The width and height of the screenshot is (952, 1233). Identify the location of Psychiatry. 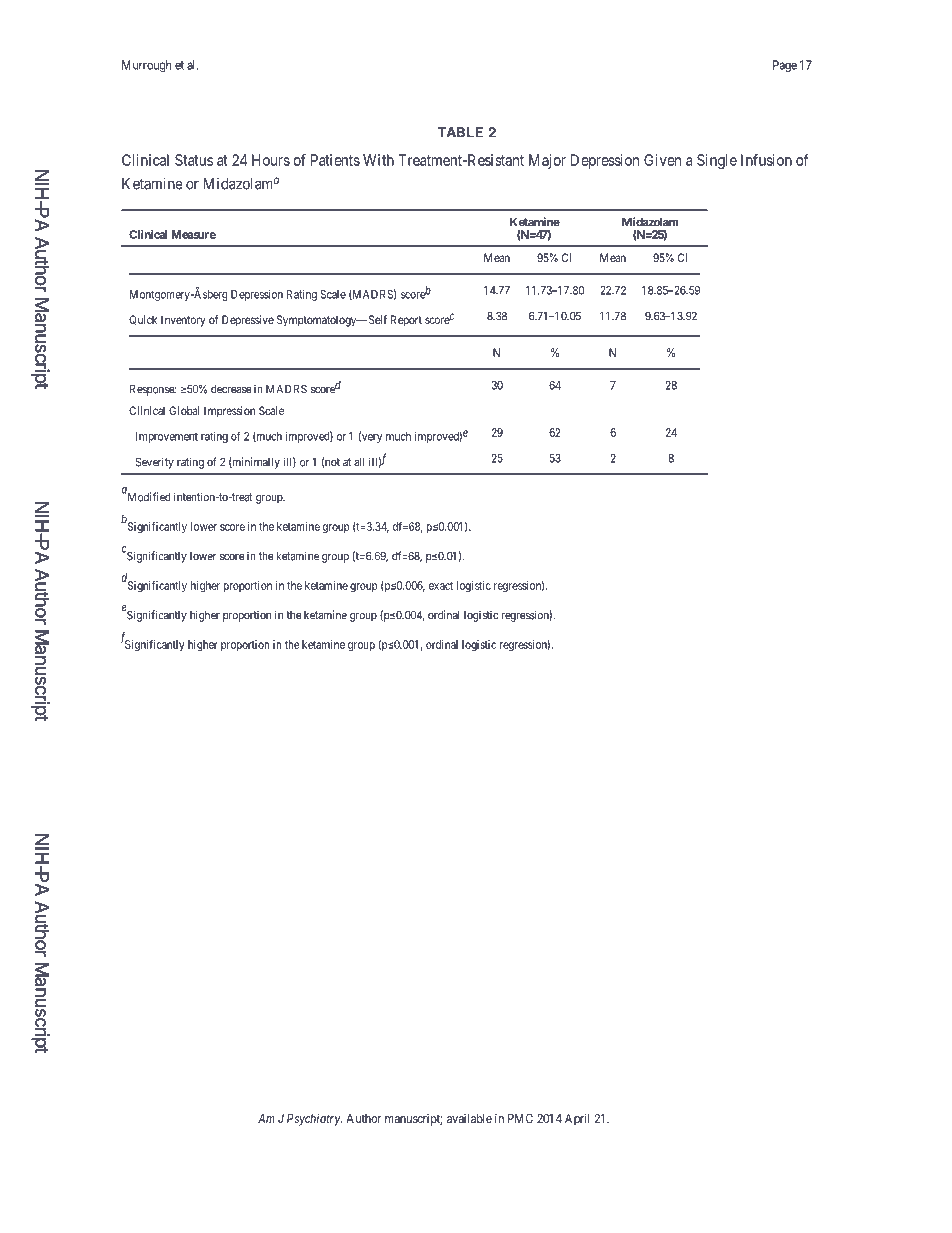
(314, 1119).
